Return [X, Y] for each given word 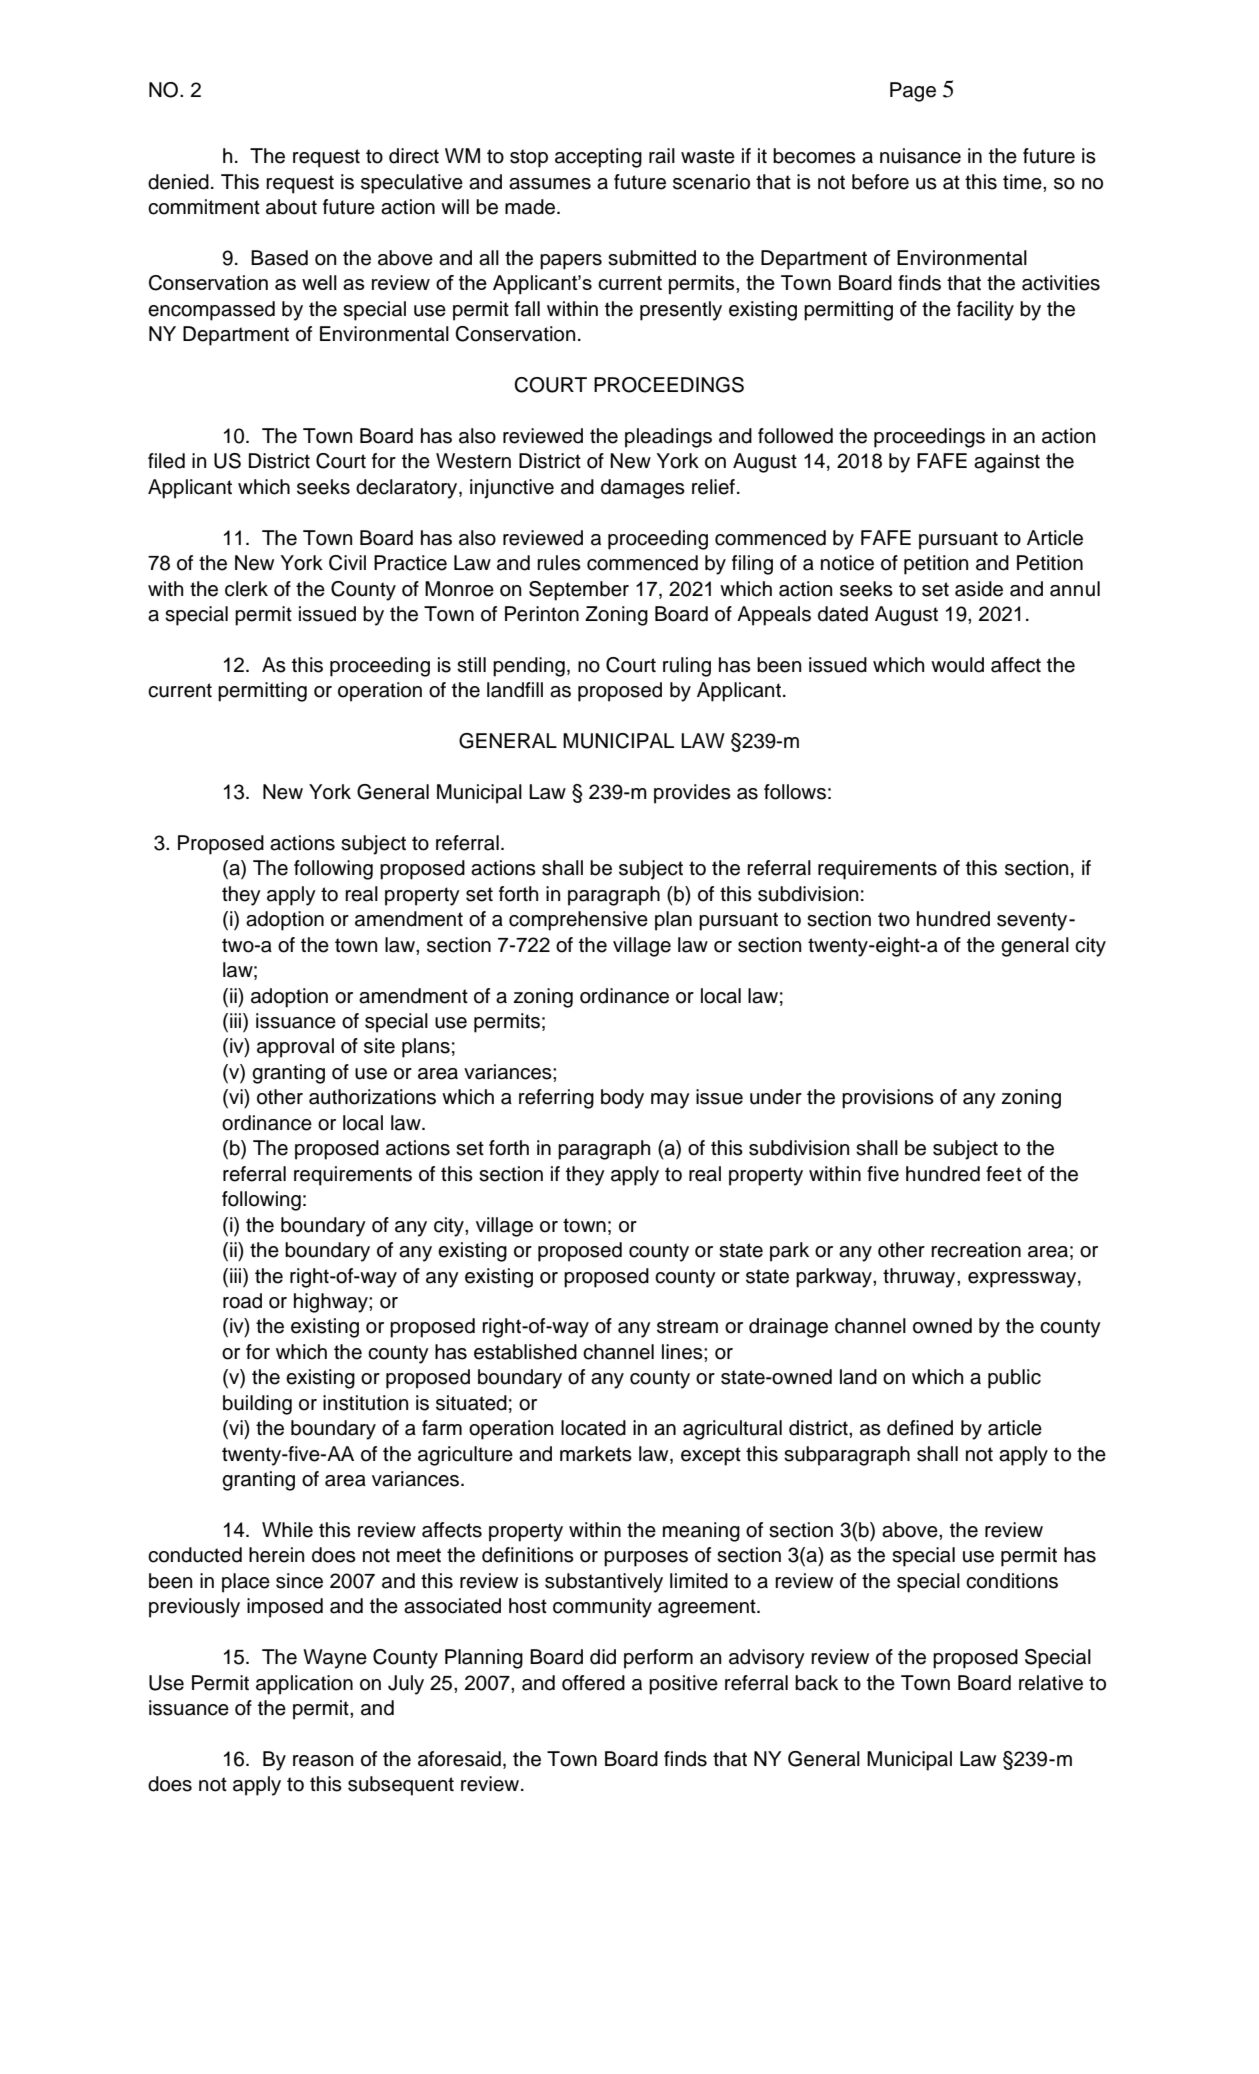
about [291, 207]
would [957, 665]
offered [593, 1683]
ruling [687, 667]
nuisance [920, 156]
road [242, 1301]
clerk [246, 589]
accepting [598, 158]
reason [323, 1761]
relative [1051, 1683]
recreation [976, 1250]
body [622, 1099]
